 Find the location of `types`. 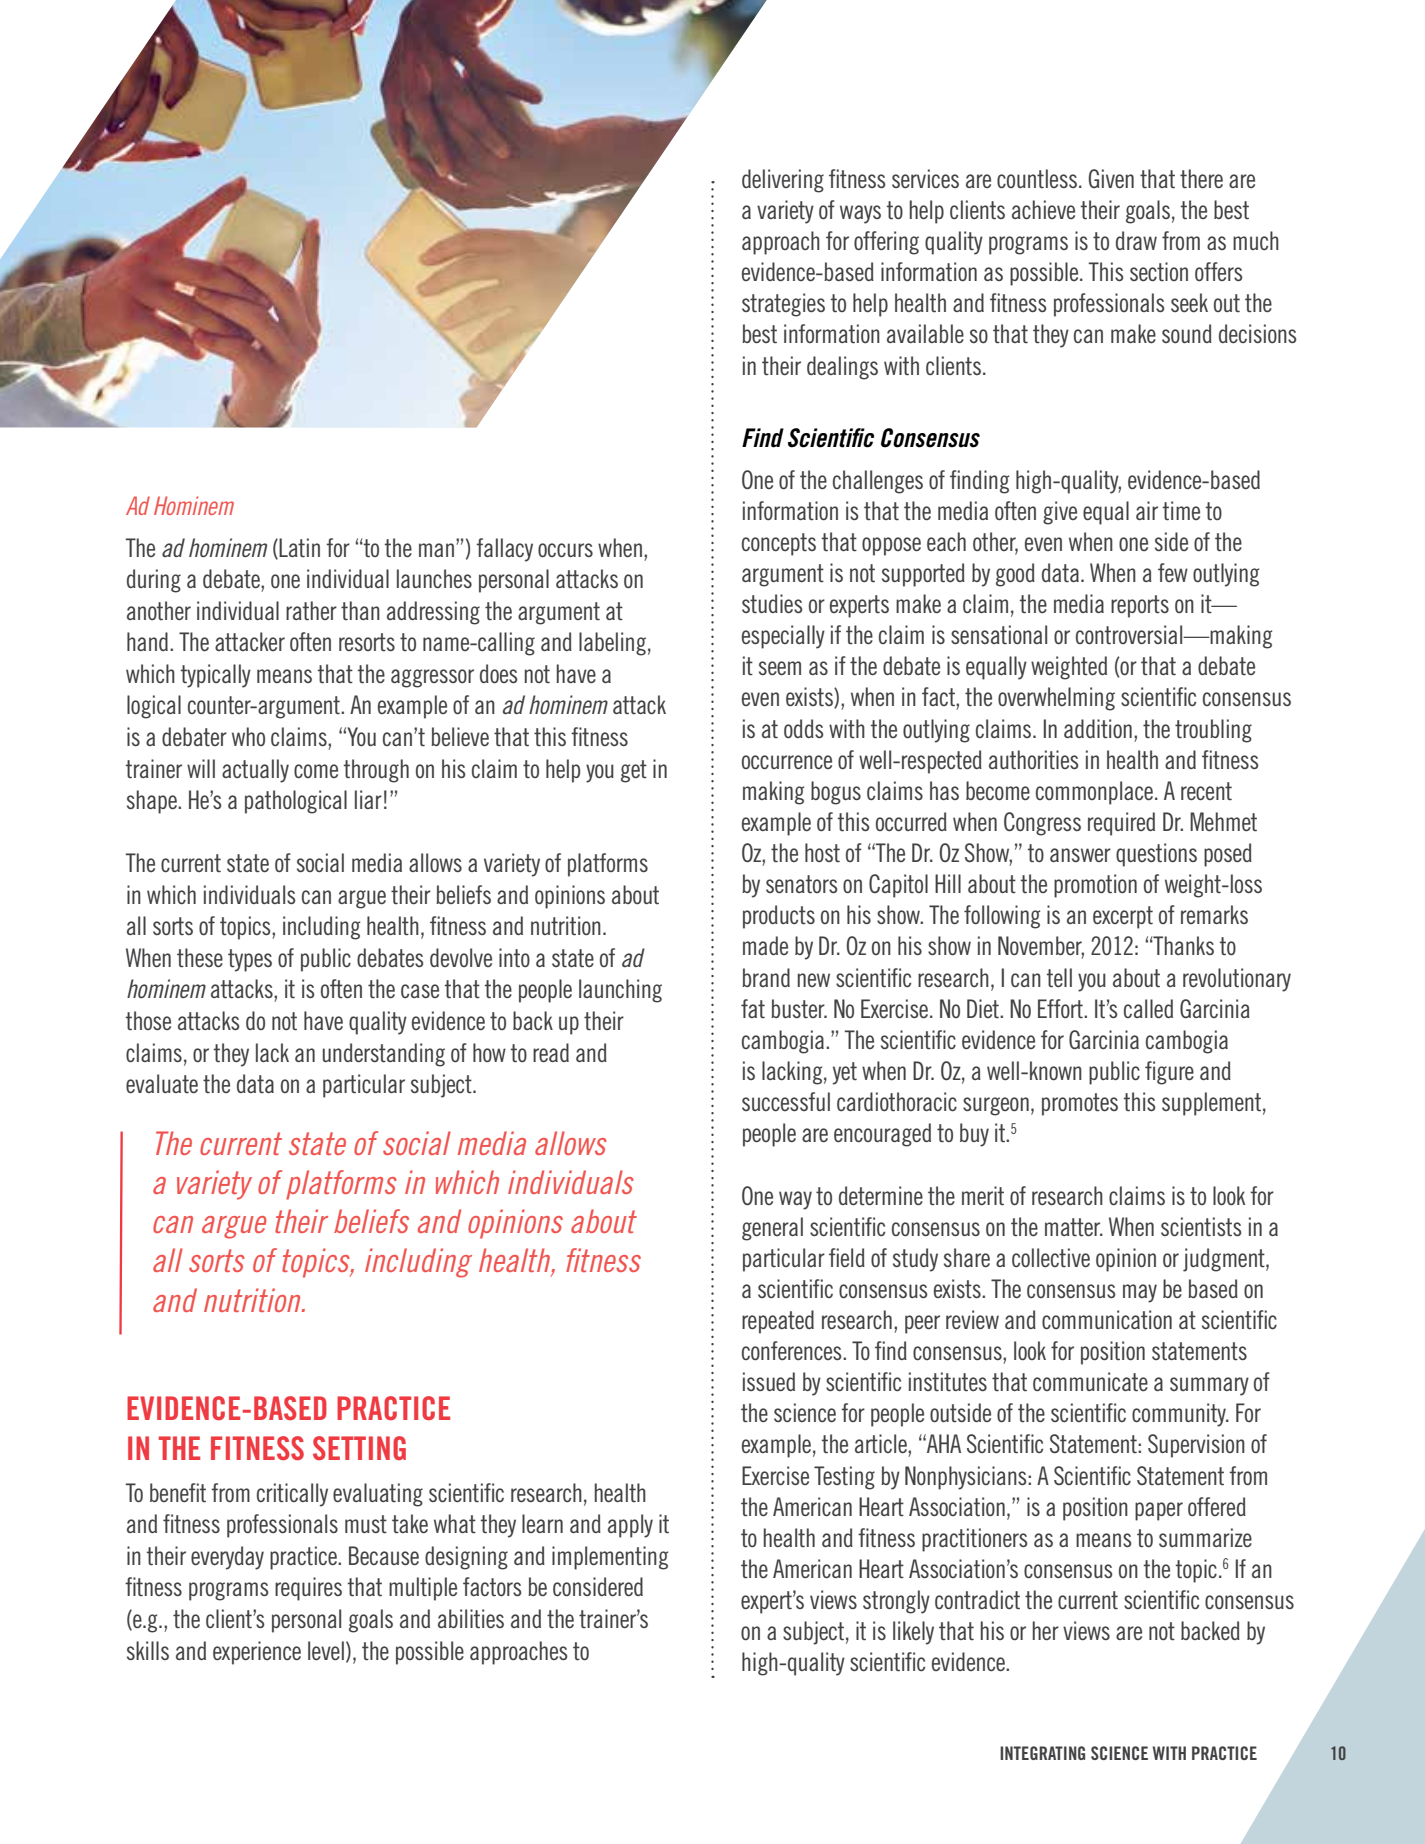

types is located at coordinates (250, 960).
